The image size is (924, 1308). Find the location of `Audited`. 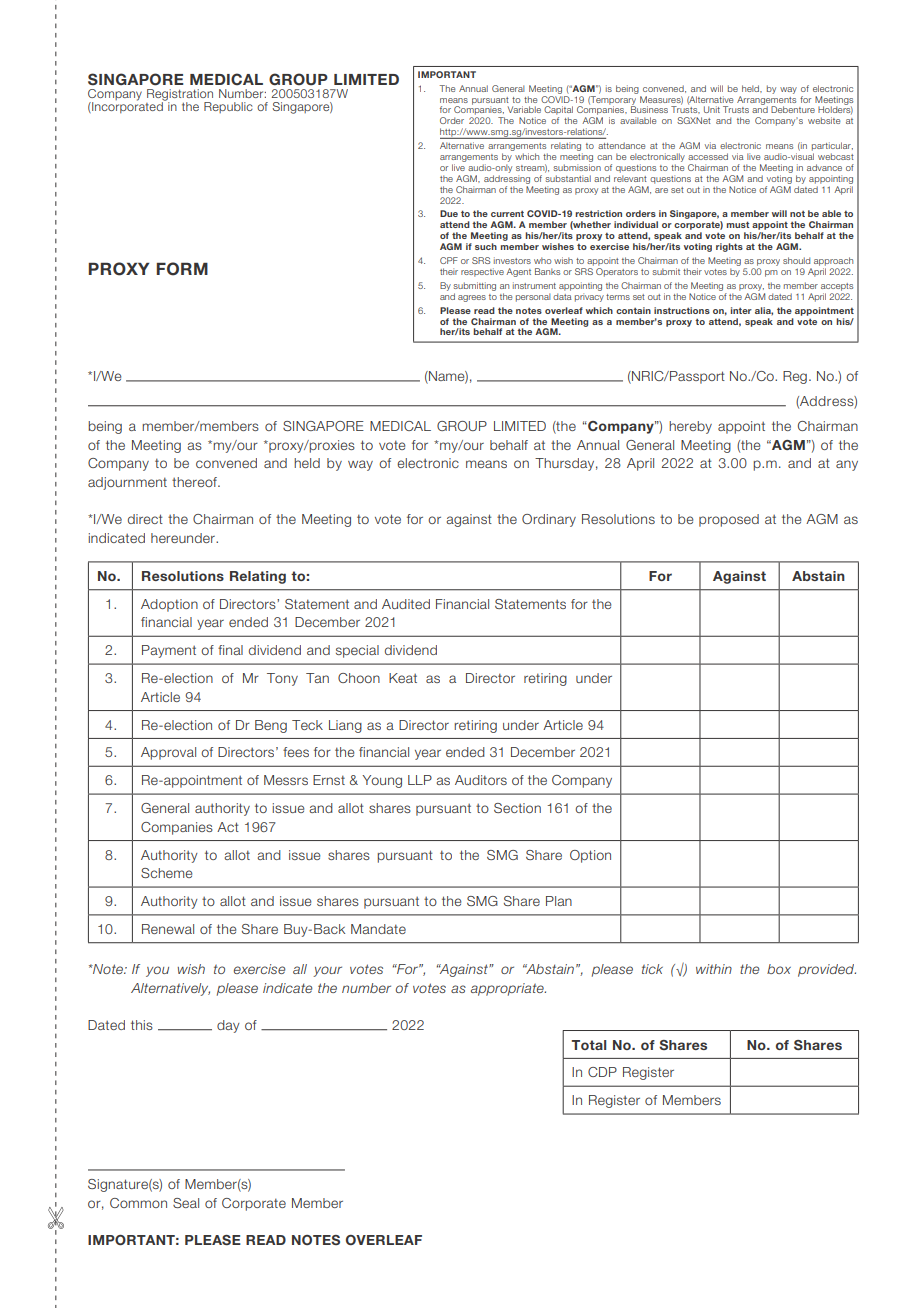

Audited is located at coordinates (406, 604).
